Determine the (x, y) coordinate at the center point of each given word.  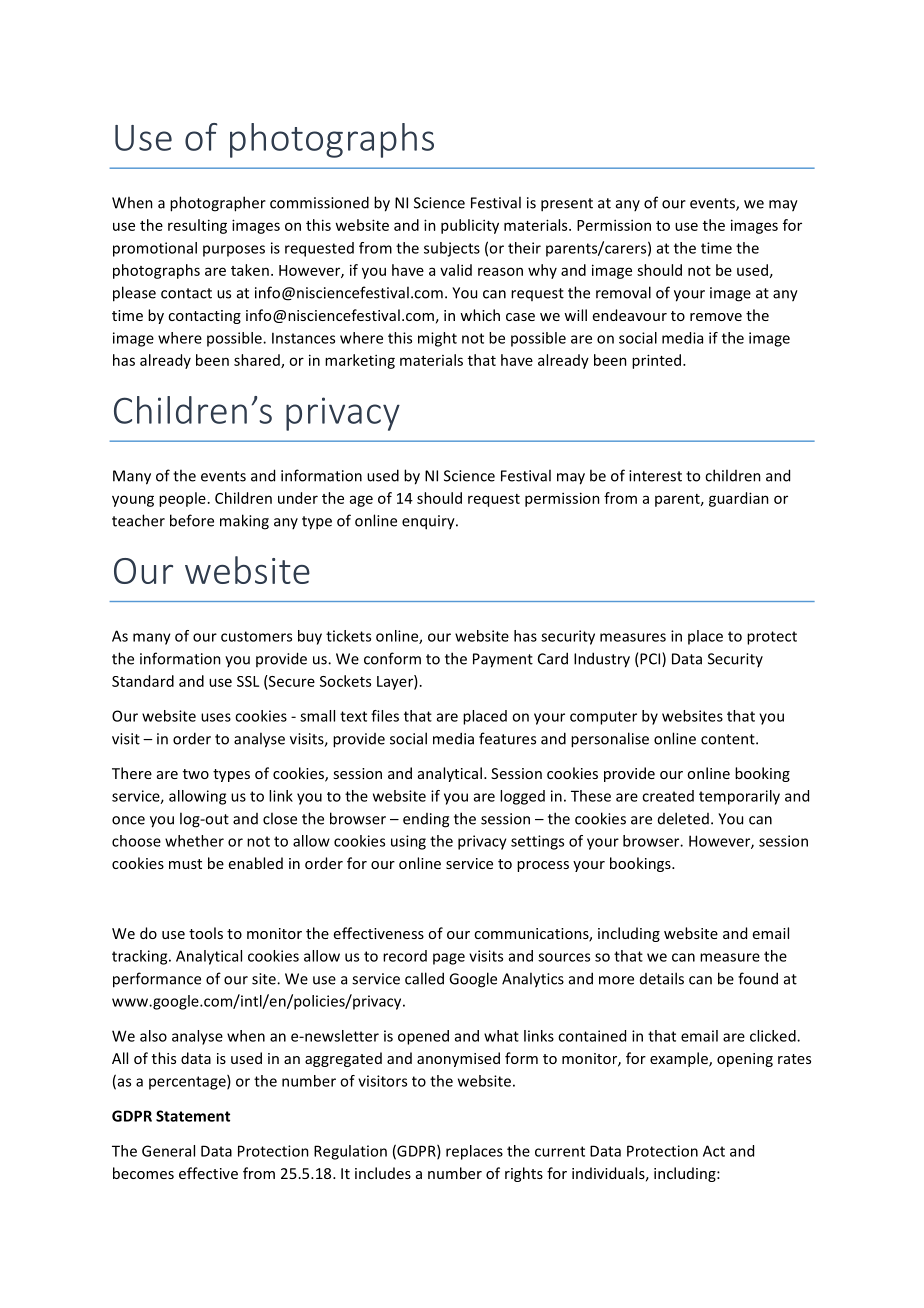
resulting (197, 226)
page (449, 959)
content (729, 739)
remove (716, 317)
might (437, 339)
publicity (470, 226)
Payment (503, 660)
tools (206, 933)
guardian (739, 499)
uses (216, 717)
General (168, 1151)
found (758, 978)
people (182, 499)
